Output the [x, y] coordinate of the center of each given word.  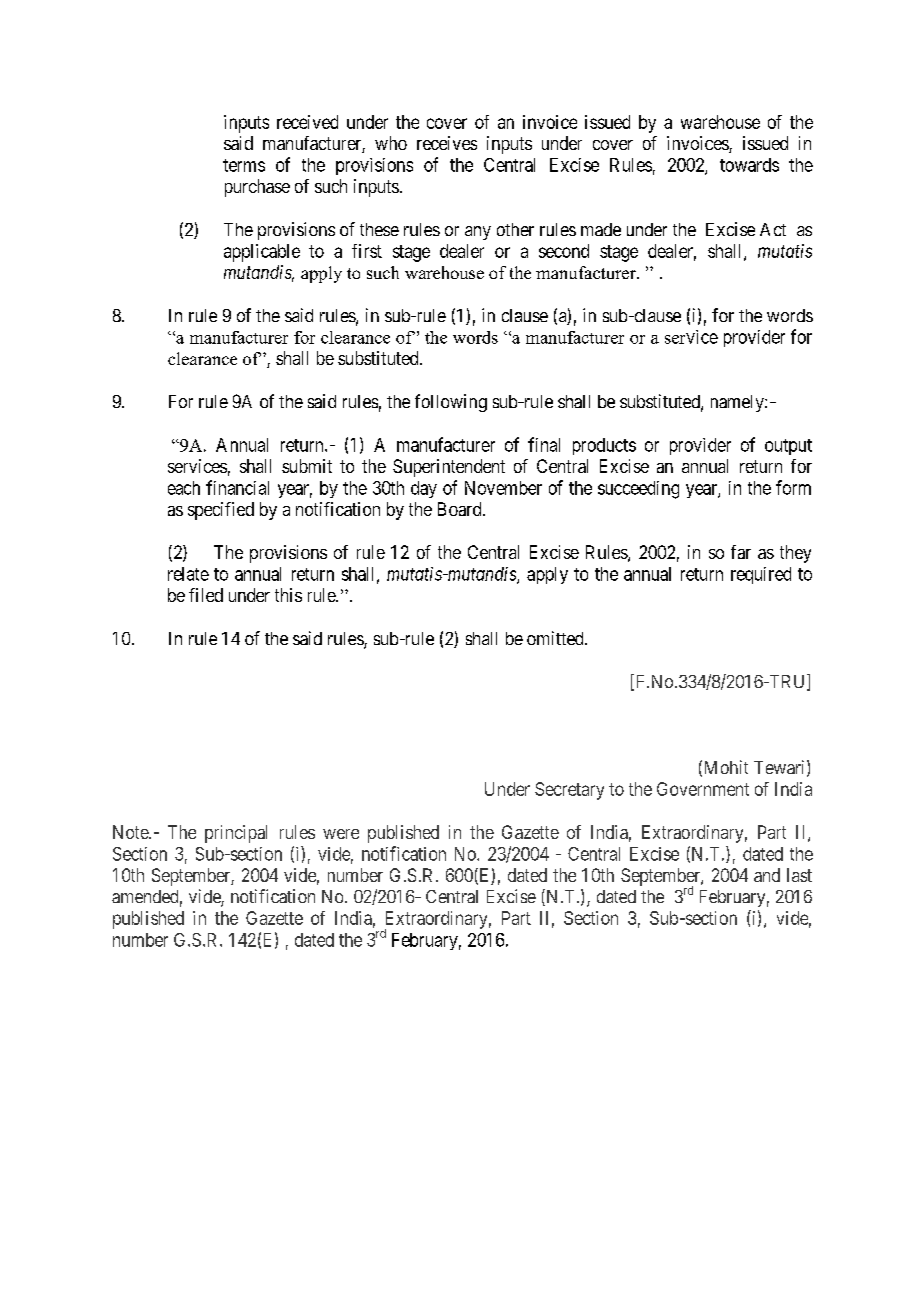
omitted [556, 638]
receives [447, 143]
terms [244, 165]
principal [236, 834]
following [451, 403]
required [761, 575]
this [288, 595]
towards [749, 165]
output [788, 447]
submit [307, 466]
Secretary [569, 791]
